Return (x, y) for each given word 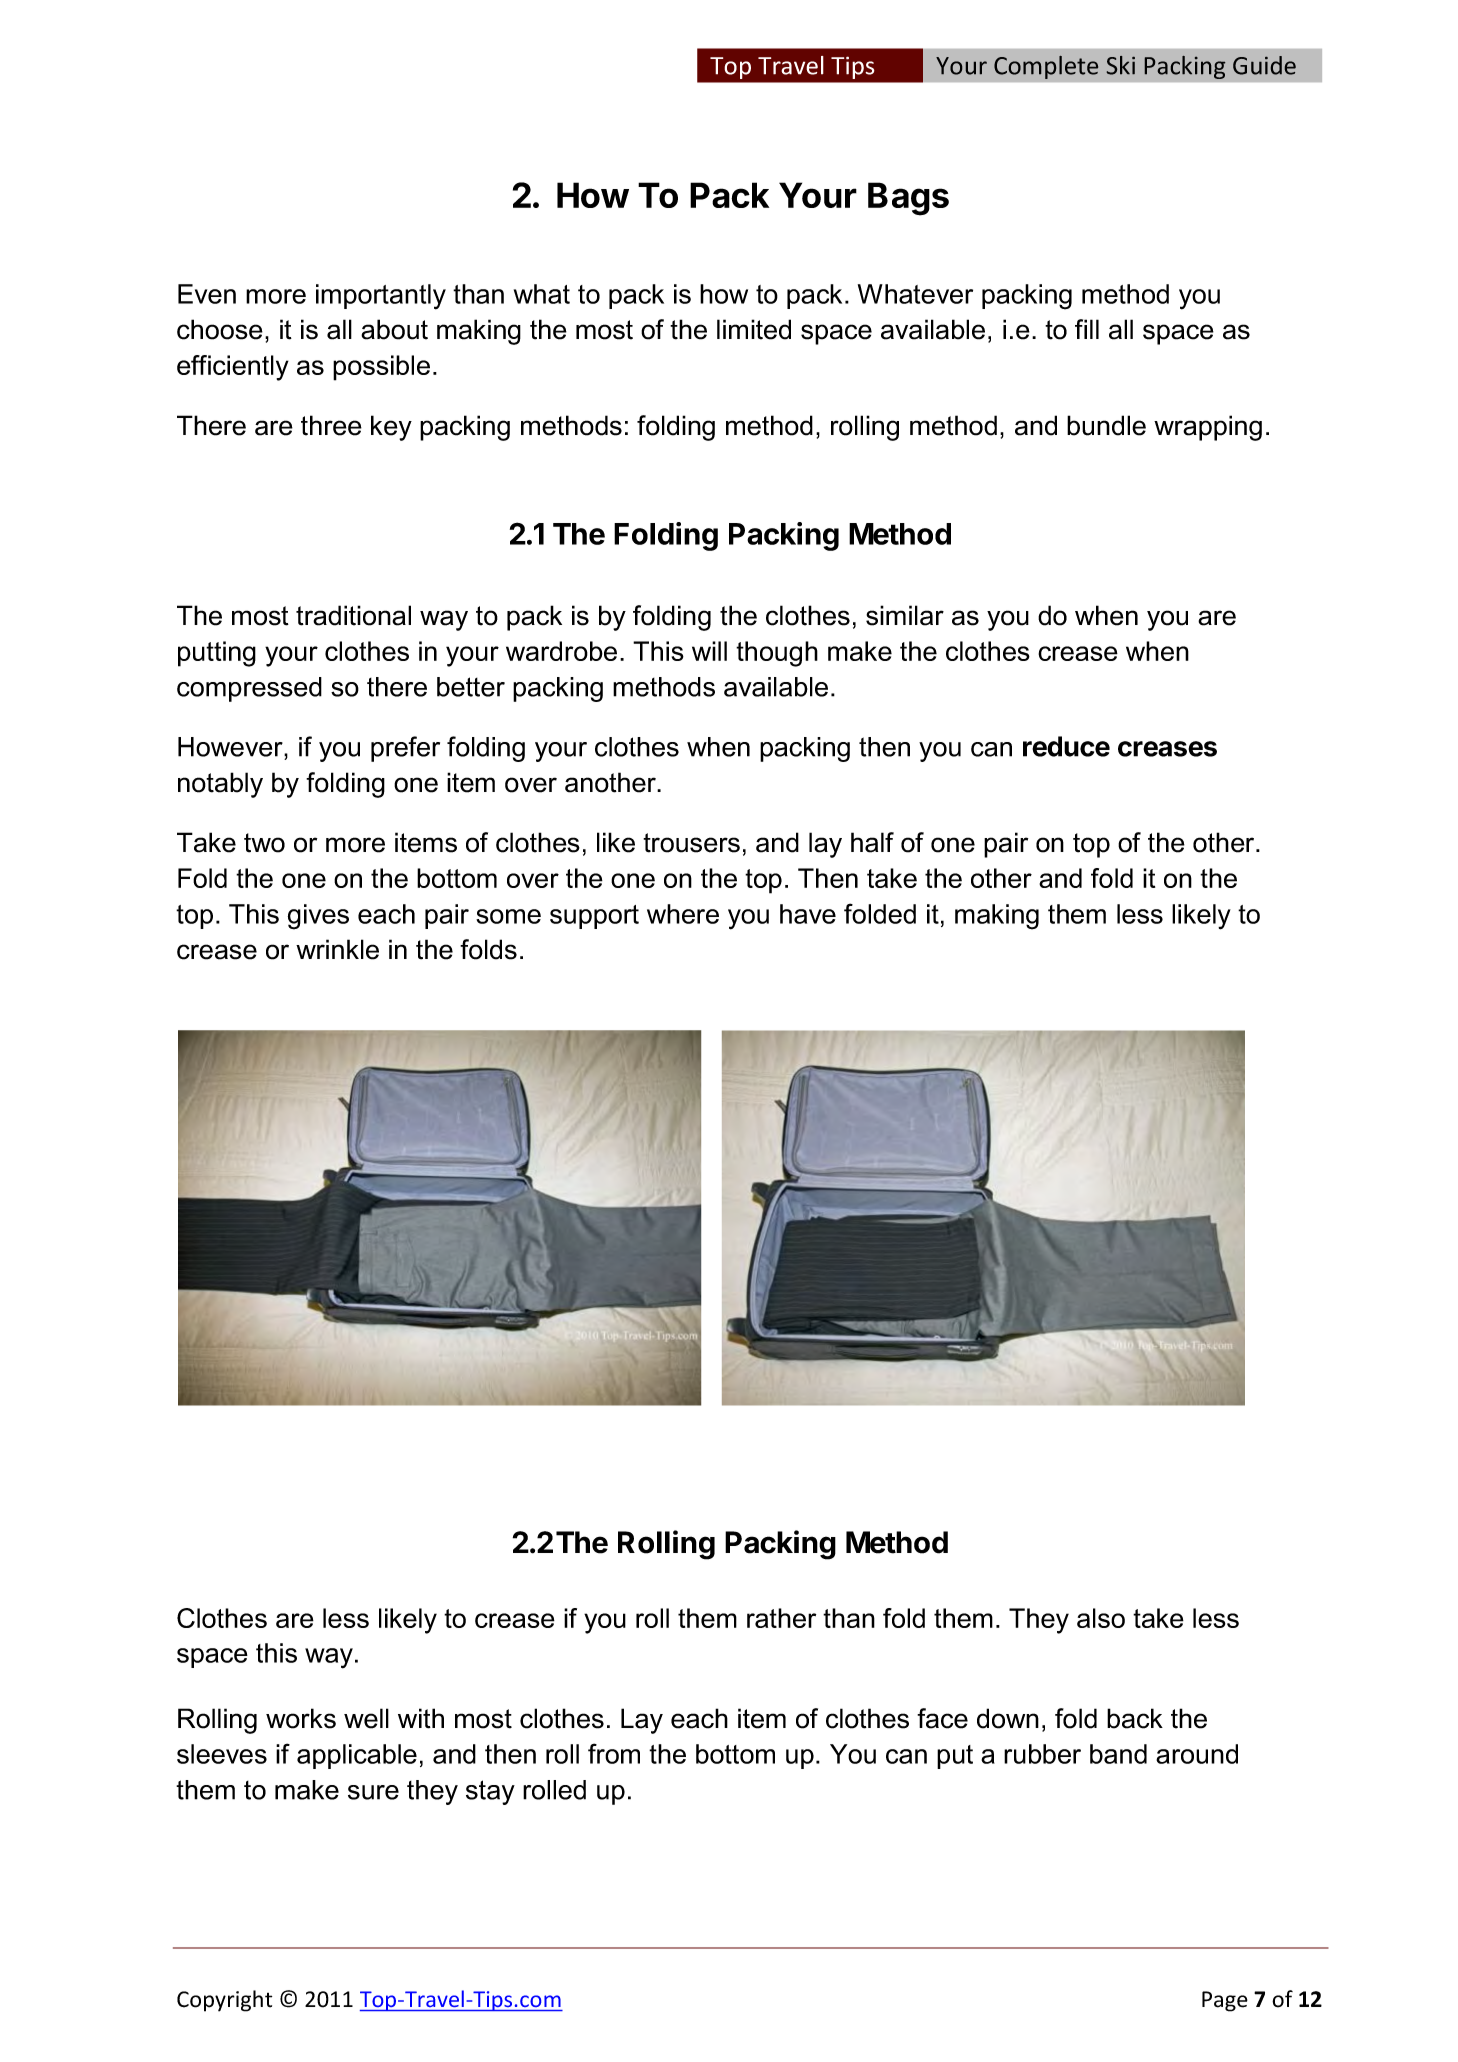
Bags (908, 199)
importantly (381, 297)
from (614, 1753)
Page (1225, 2001)
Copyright (224, 2001)
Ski (1121, 65)
